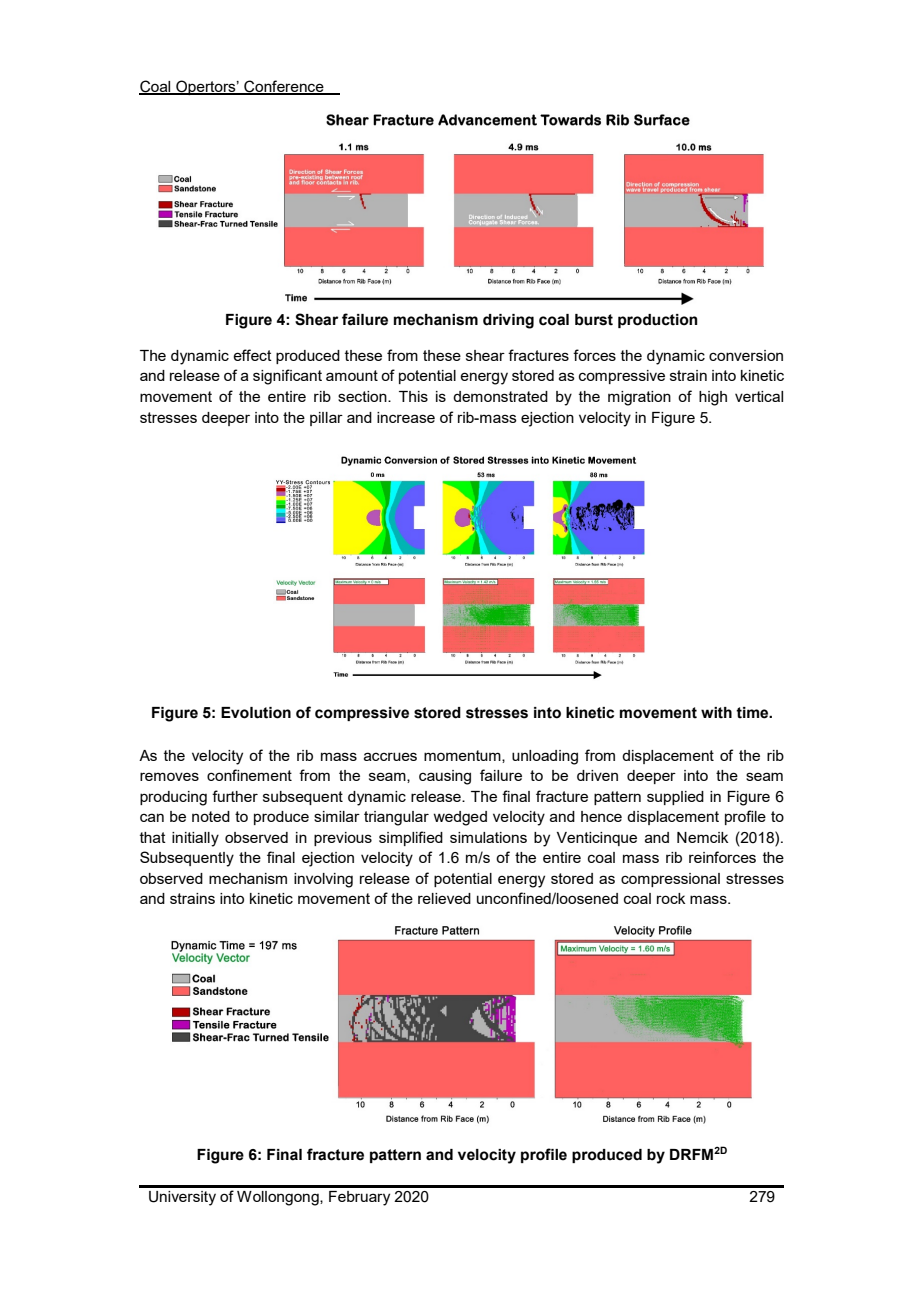  What do you see at coordinates (182, 1198) in the screenshot?
I see `University` at bounding box center [182, 1198].
